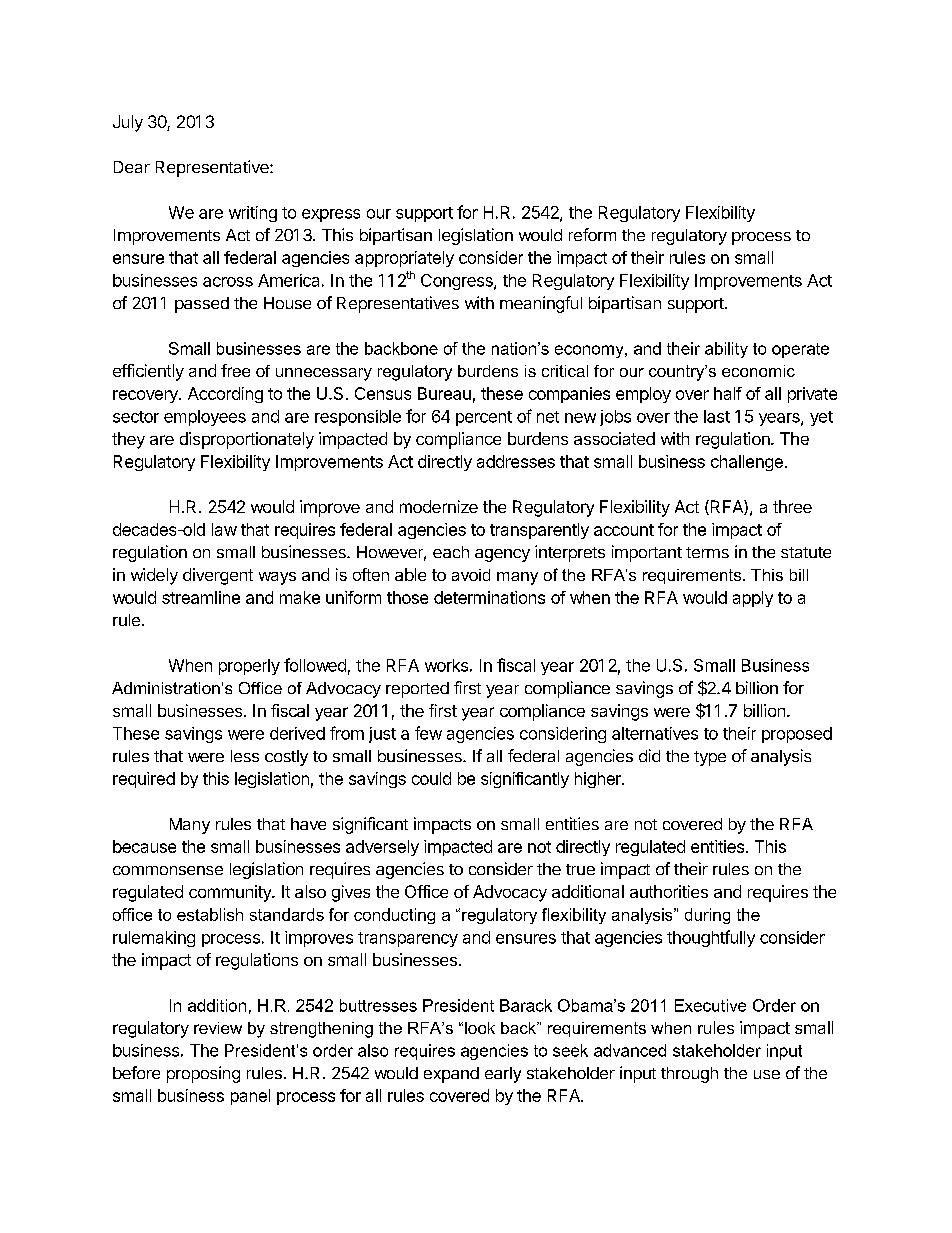 Image resolution: width=952 pixels, height=1233 pixels. Describe the element at coordinates (516, 461) in the screenshot. I see `addresses` at that location.
